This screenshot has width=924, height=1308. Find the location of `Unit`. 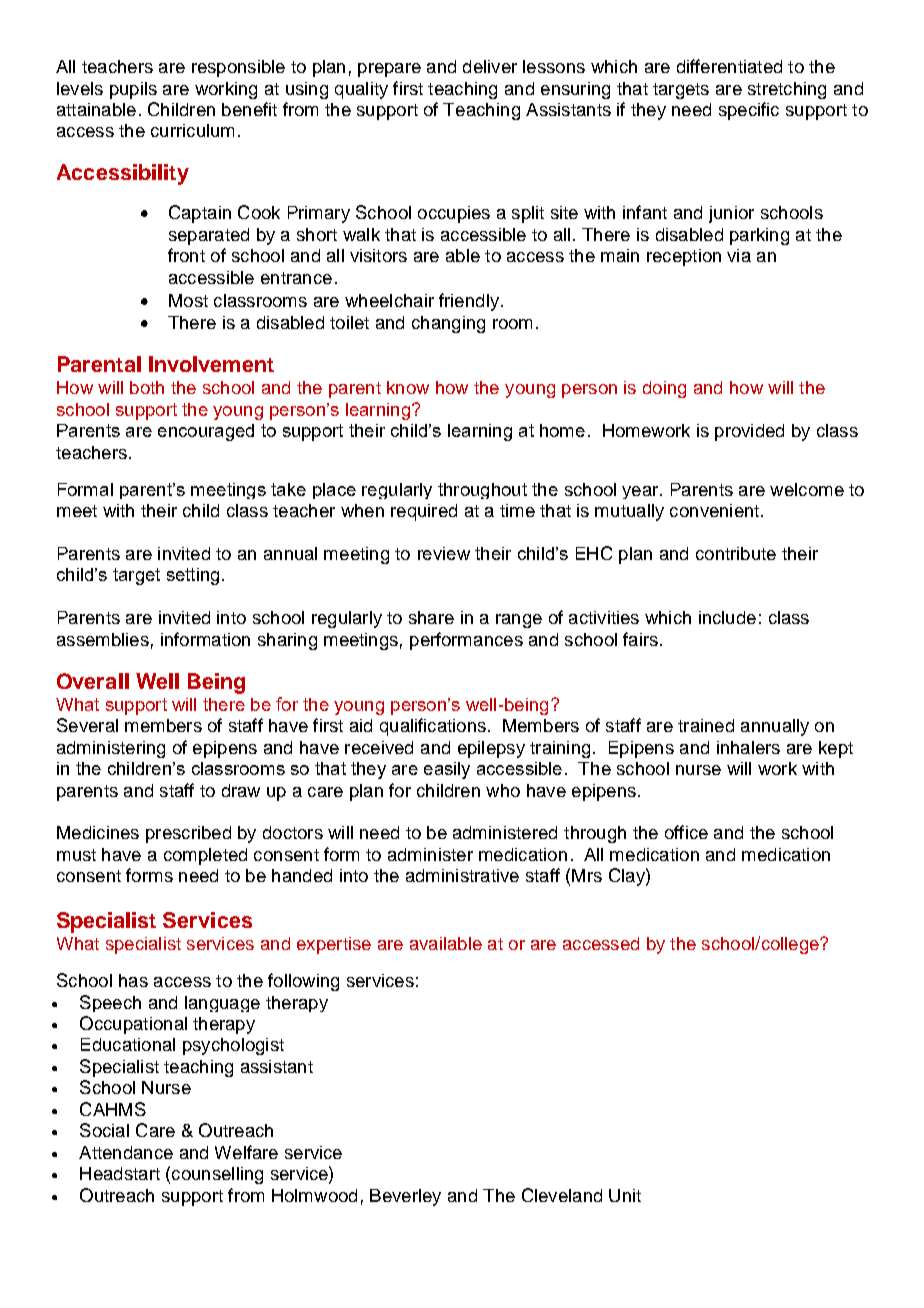

Unit is located at coordinates (625, 1195).
